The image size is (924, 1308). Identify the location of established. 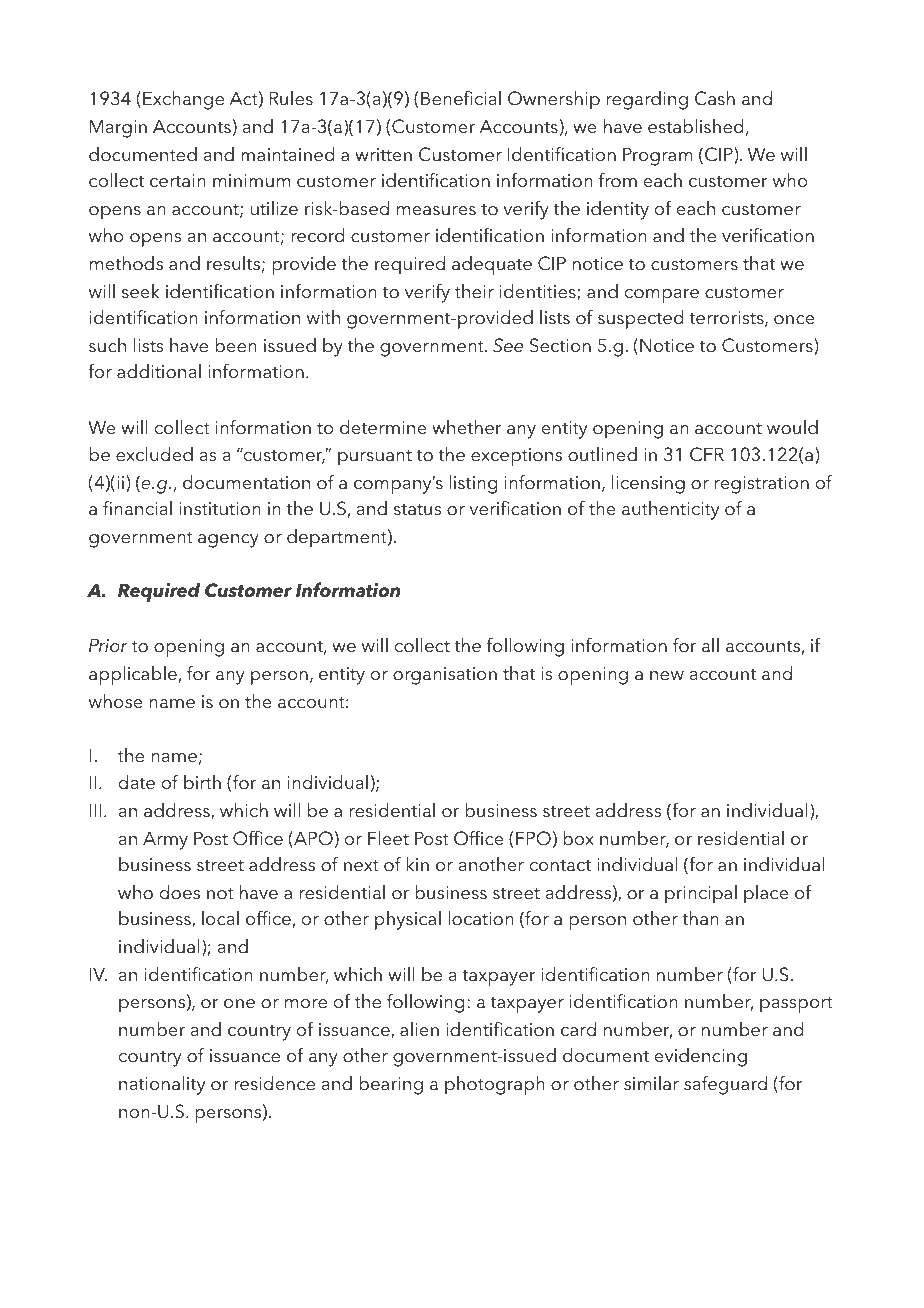
(695, 126).
